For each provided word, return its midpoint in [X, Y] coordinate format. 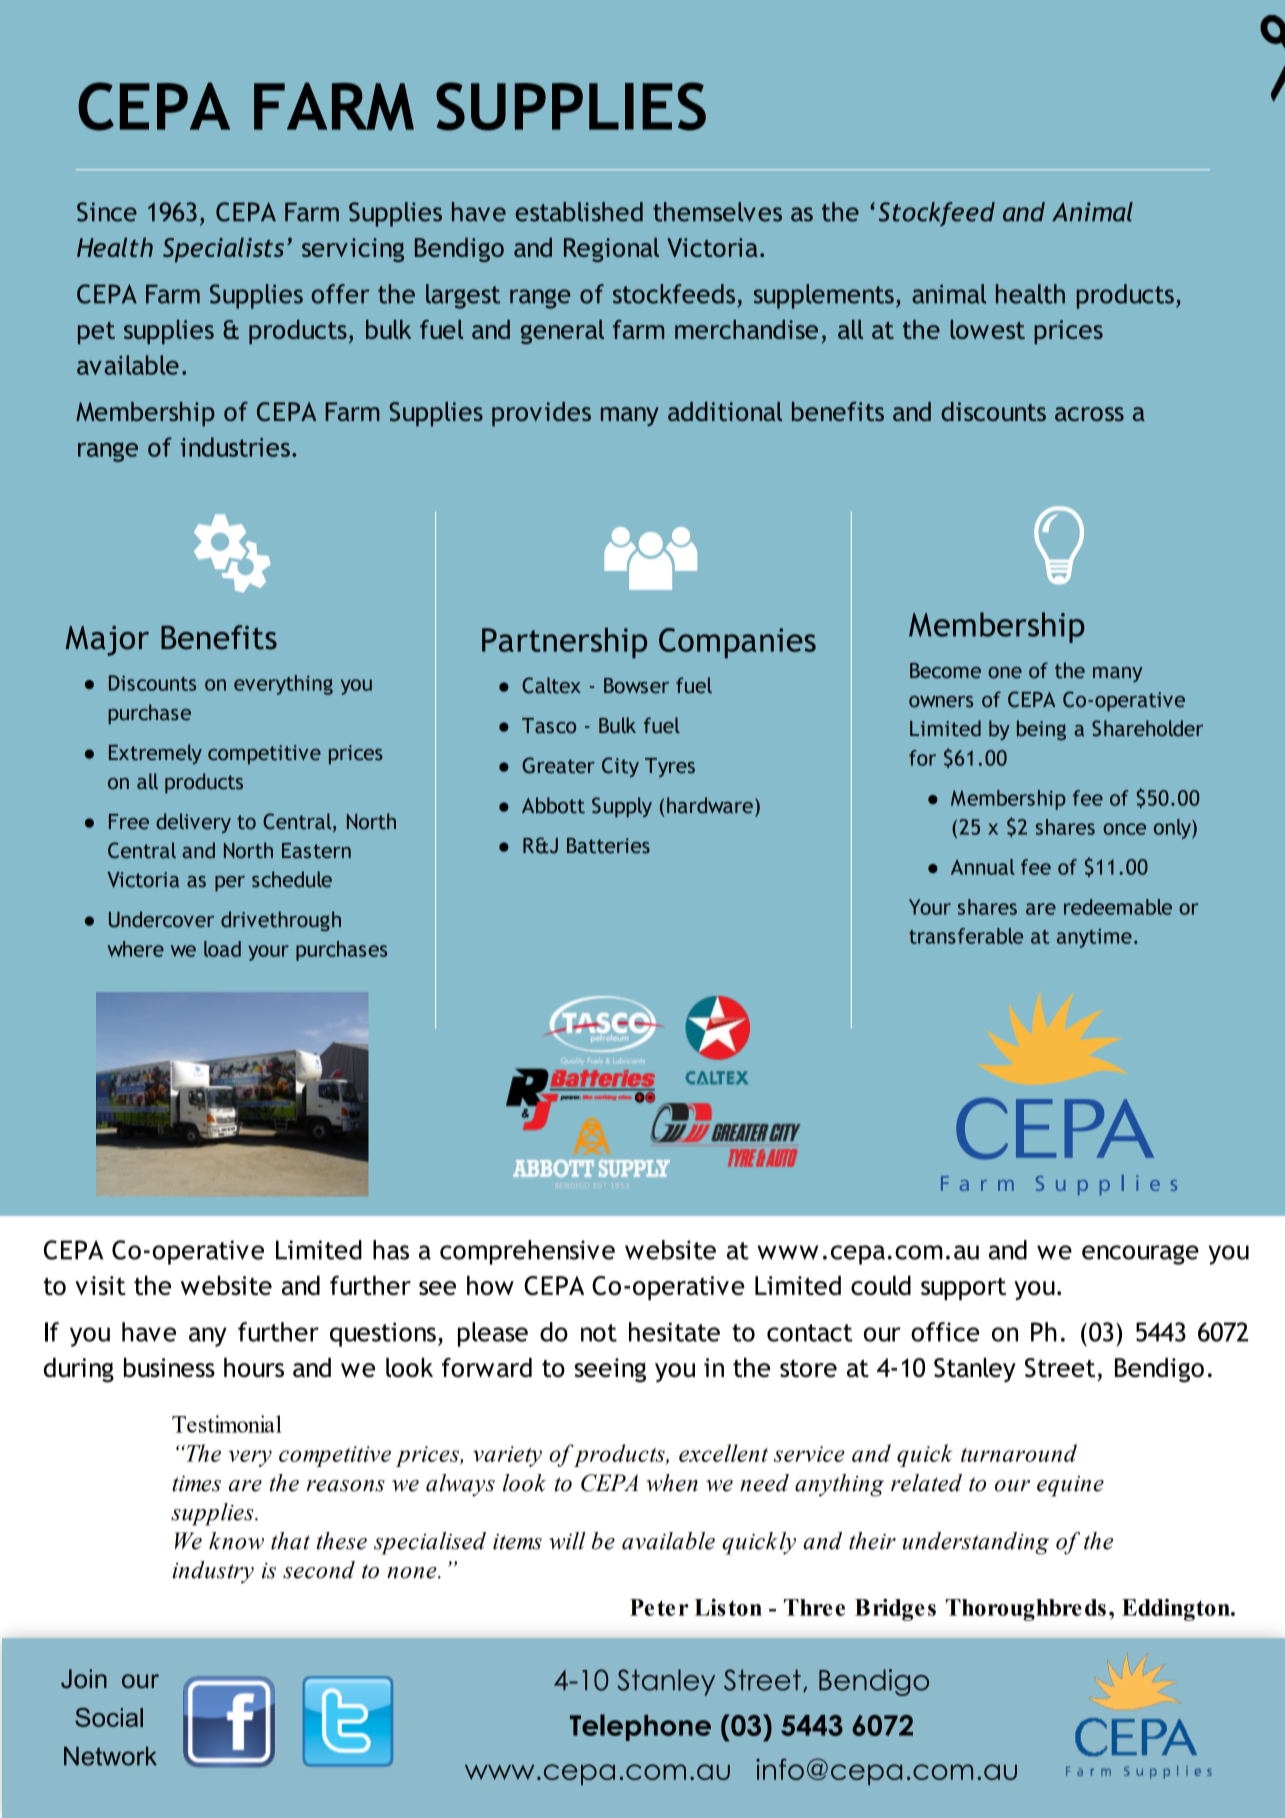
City [620, 767]
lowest [987, 329]
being [1041, 730]
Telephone [640, 1727]
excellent [723, 1453]
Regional [611, 250]
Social [109, 1717]
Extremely [155, 754]
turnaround [1019, 1453]
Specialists [223, 250]
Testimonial [227, 1424]
